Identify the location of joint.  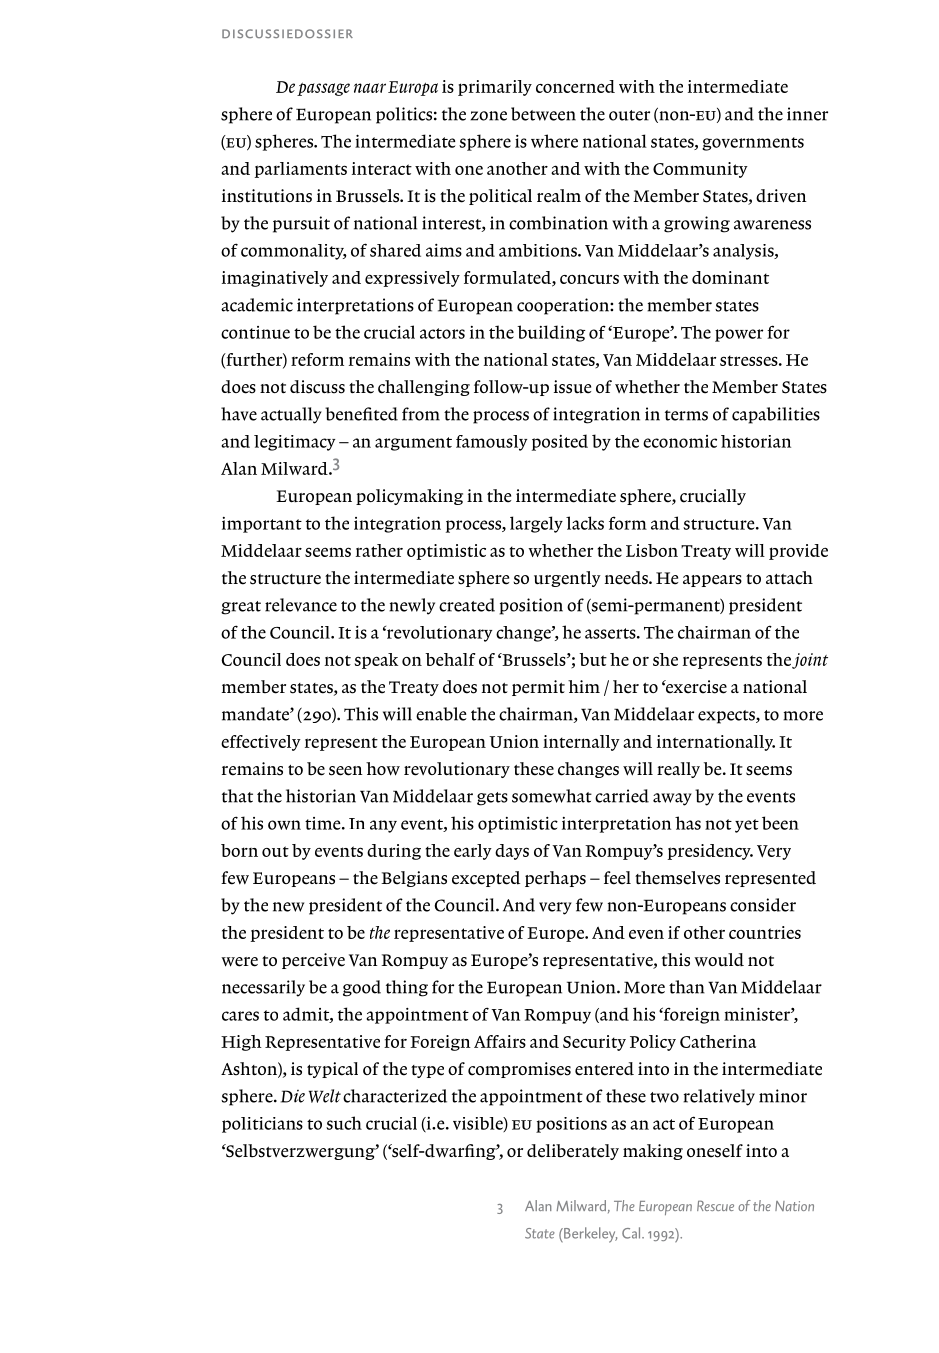
(810, 661).
